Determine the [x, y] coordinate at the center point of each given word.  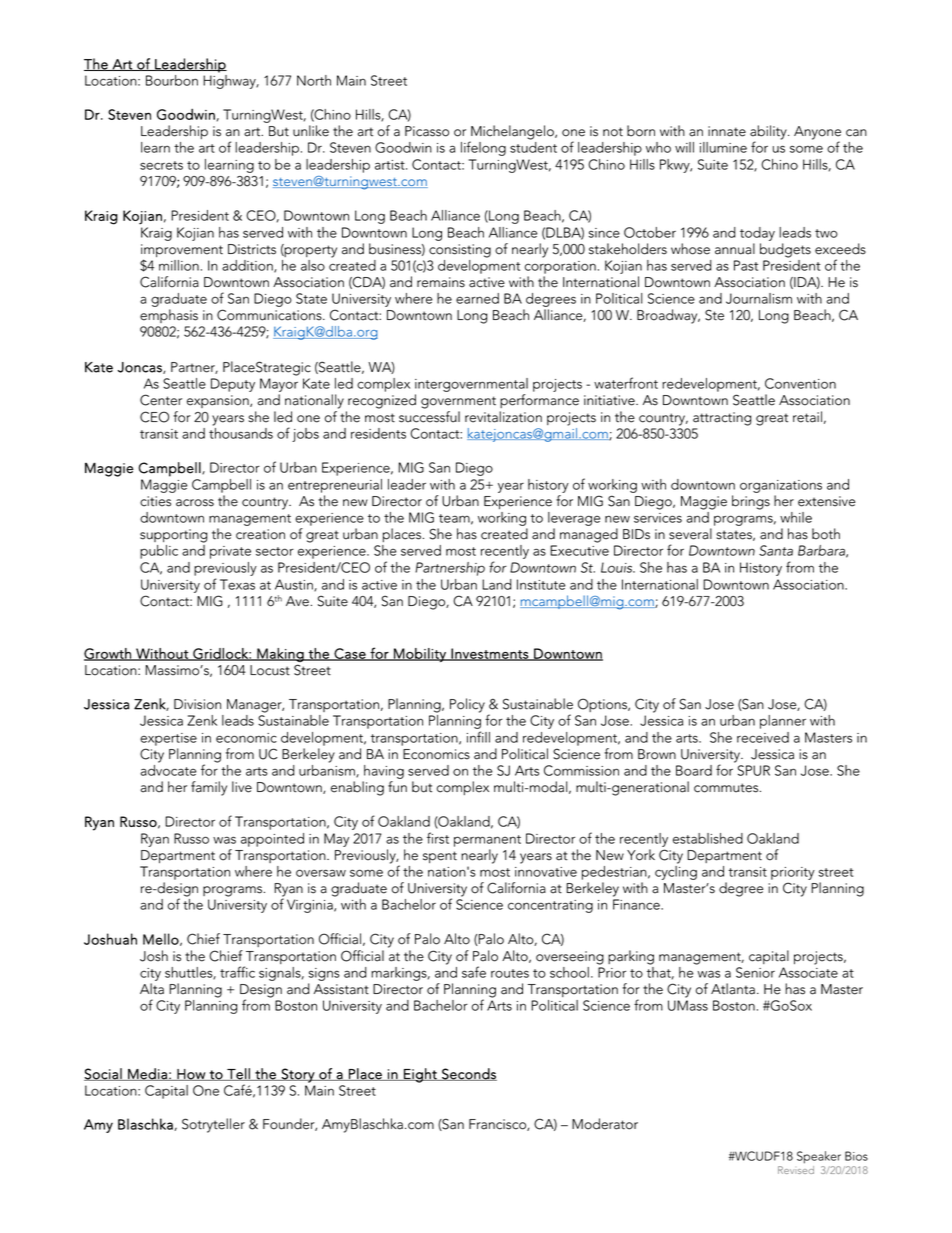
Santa [776, 550]
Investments [490, 654]
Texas [237, 584]
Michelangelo [512, 133]
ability [769, 133]
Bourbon [172, 80]
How [191, 1075]
